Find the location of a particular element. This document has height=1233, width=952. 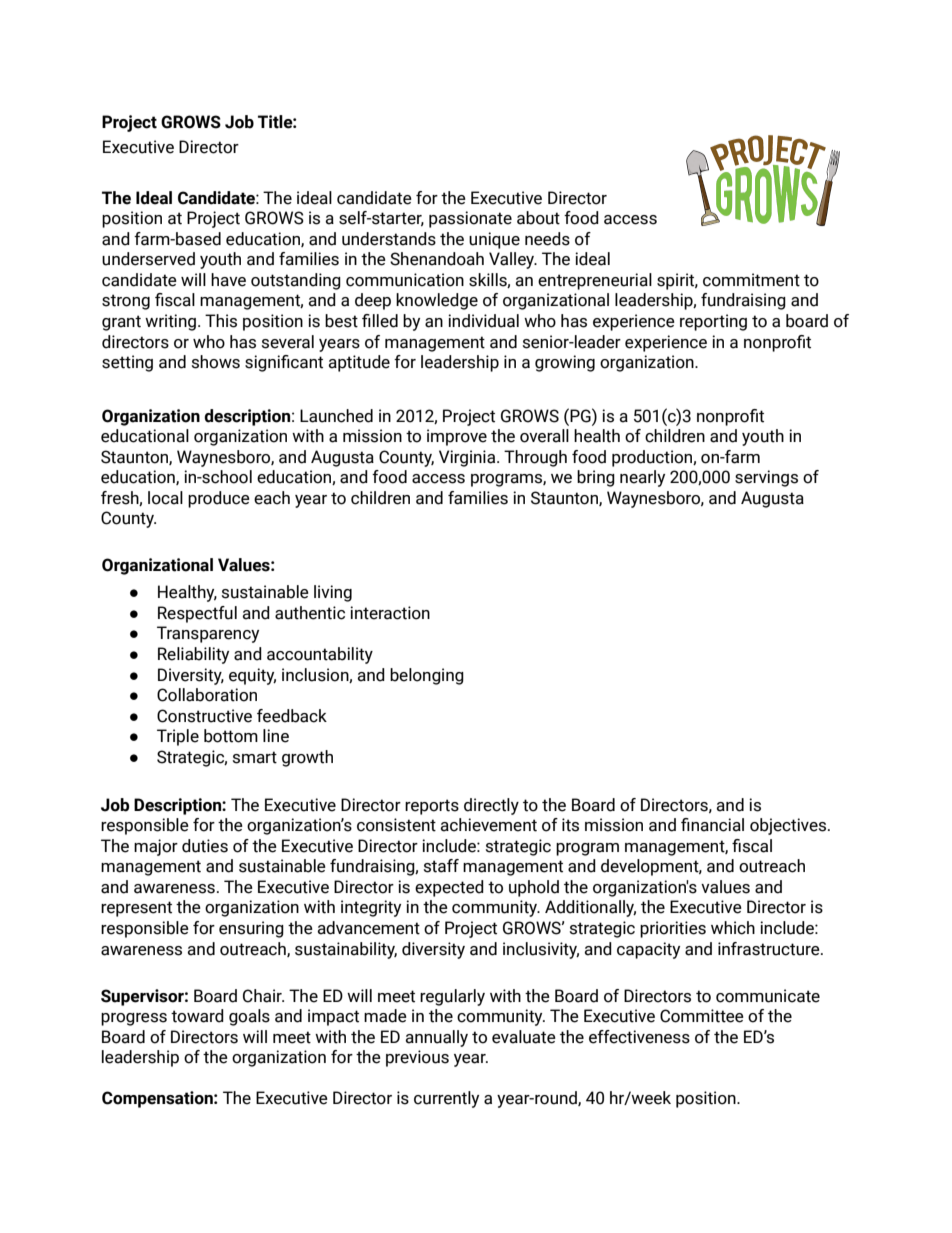

produce is located at coordinates (219, 499).
